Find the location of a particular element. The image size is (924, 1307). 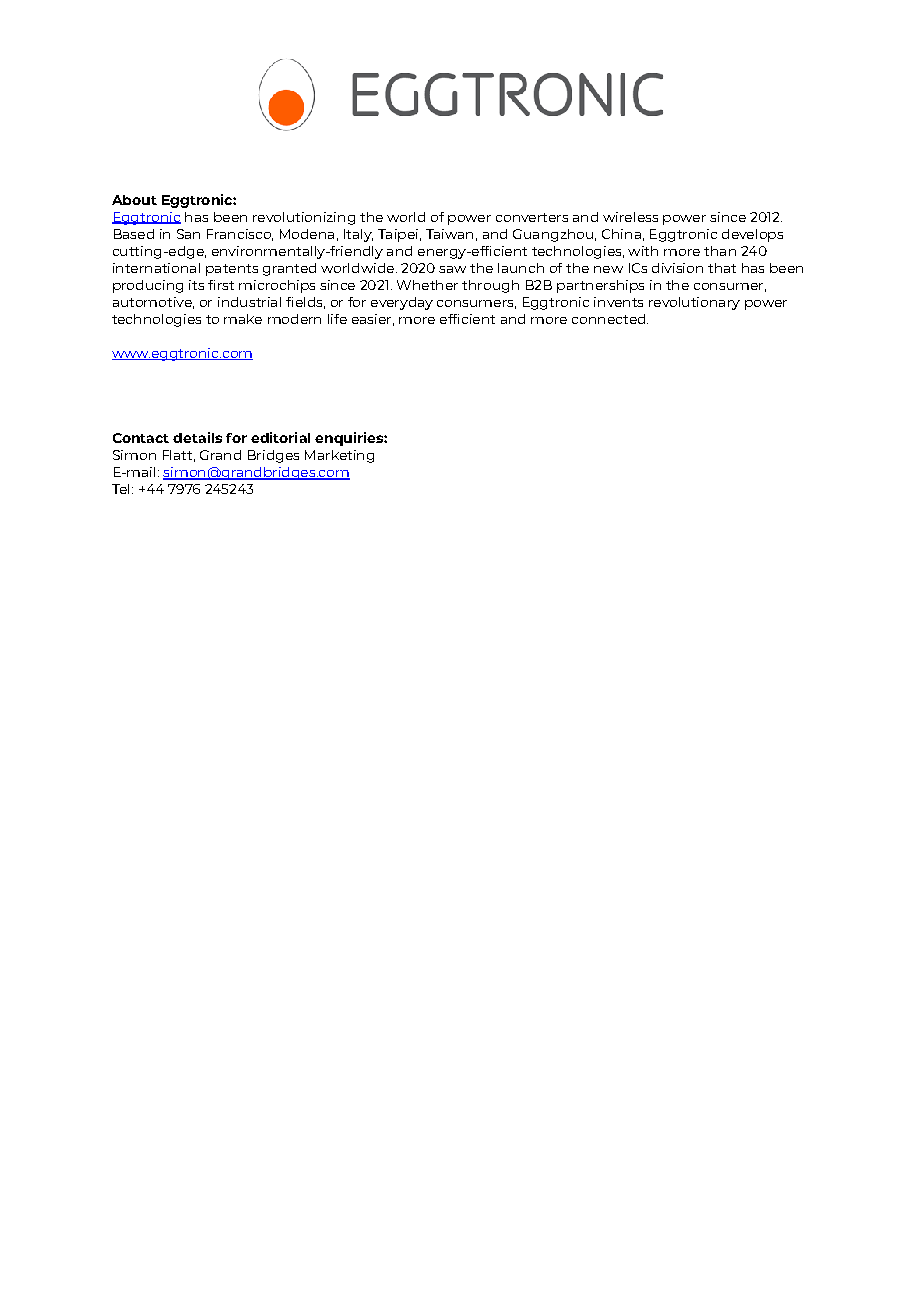

details is located at coordinates (197, 437).
